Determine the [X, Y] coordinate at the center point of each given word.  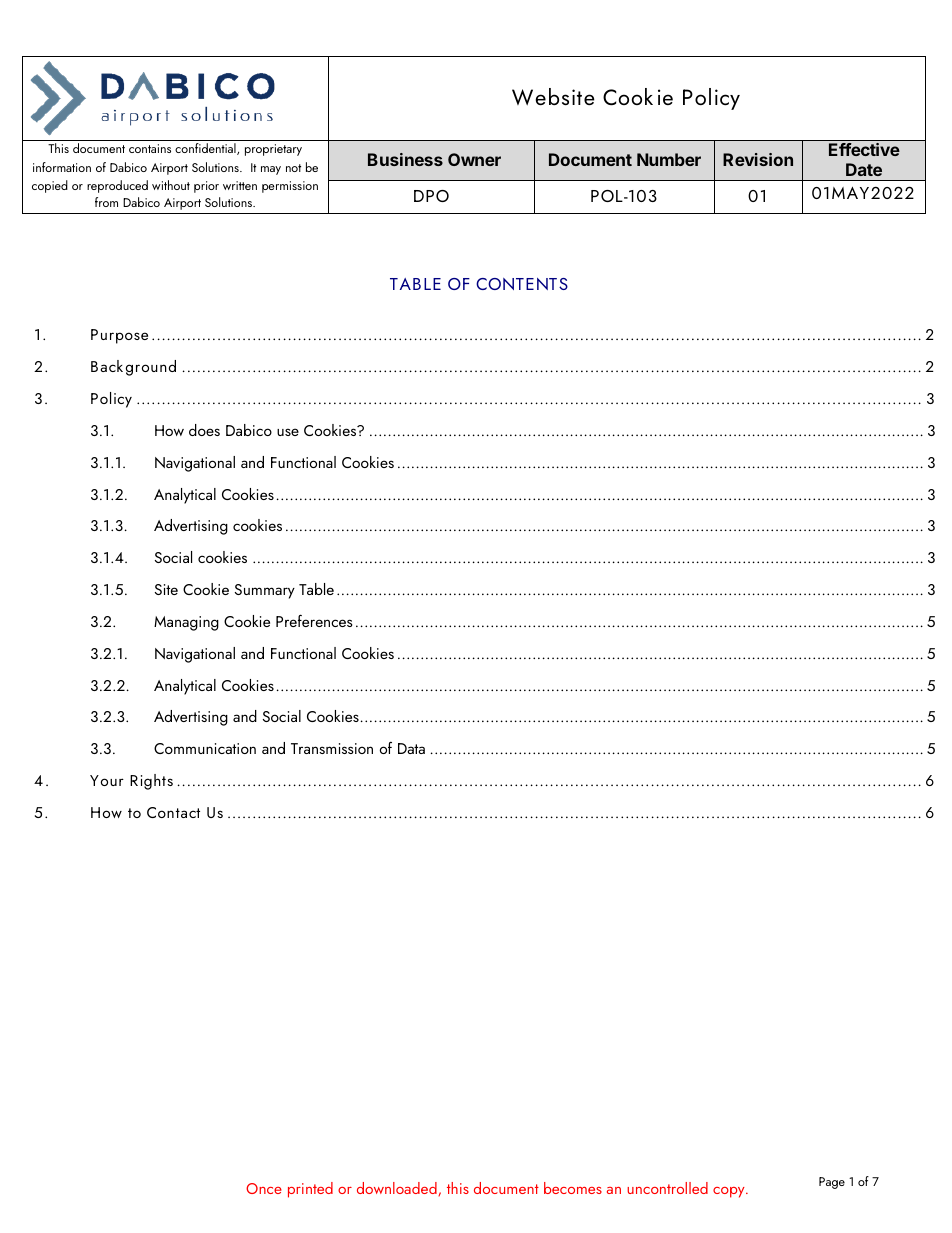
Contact [173, 812]
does [204, 430]
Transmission [332, 748]
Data [411, 748]
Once [264, 1188]
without [171, 185]
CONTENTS [522, 284]
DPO [431, 196]
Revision [758, 159]
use [288, 432]
